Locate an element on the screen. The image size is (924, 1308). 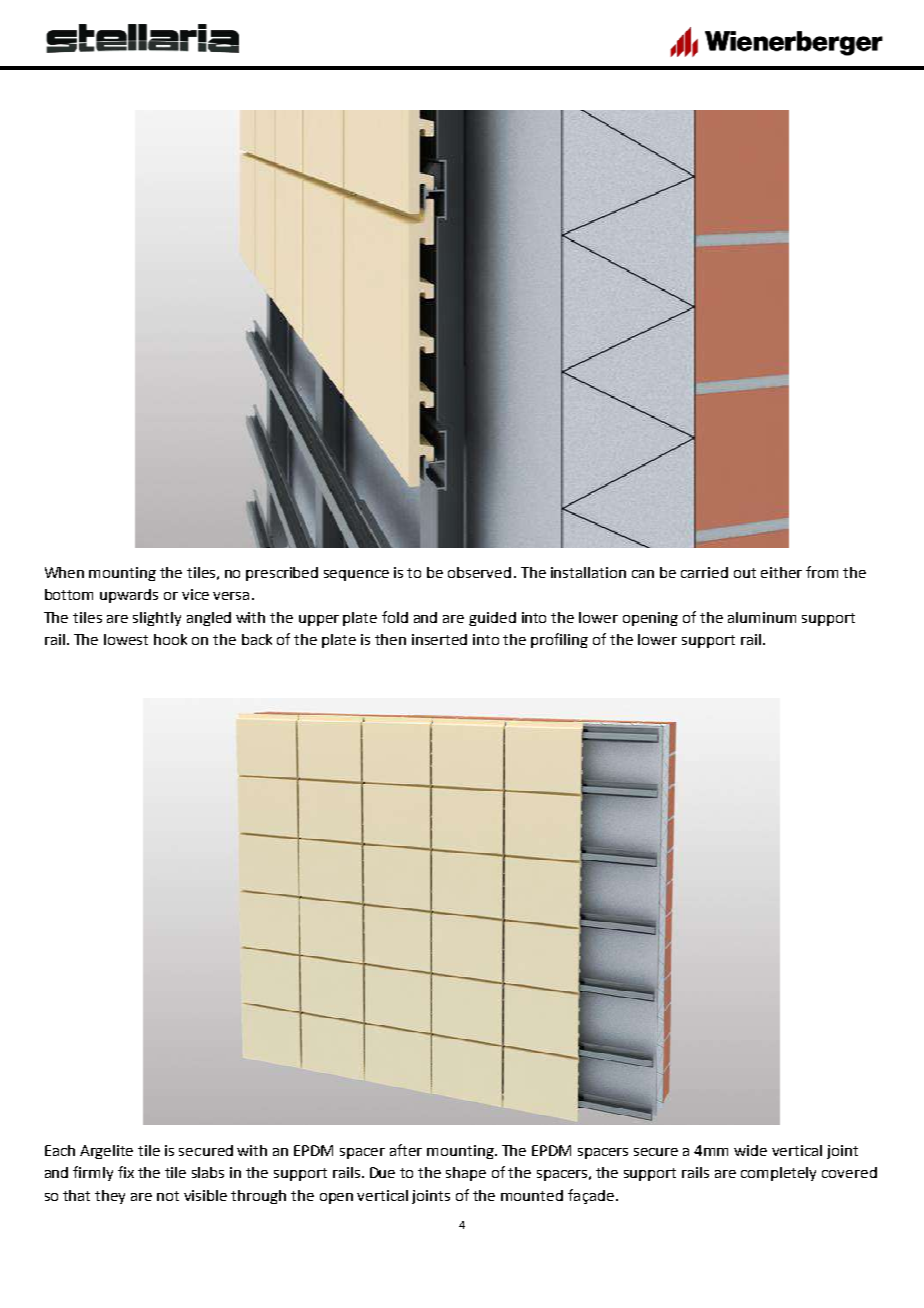
observed is located at coordinates (479, 572).
